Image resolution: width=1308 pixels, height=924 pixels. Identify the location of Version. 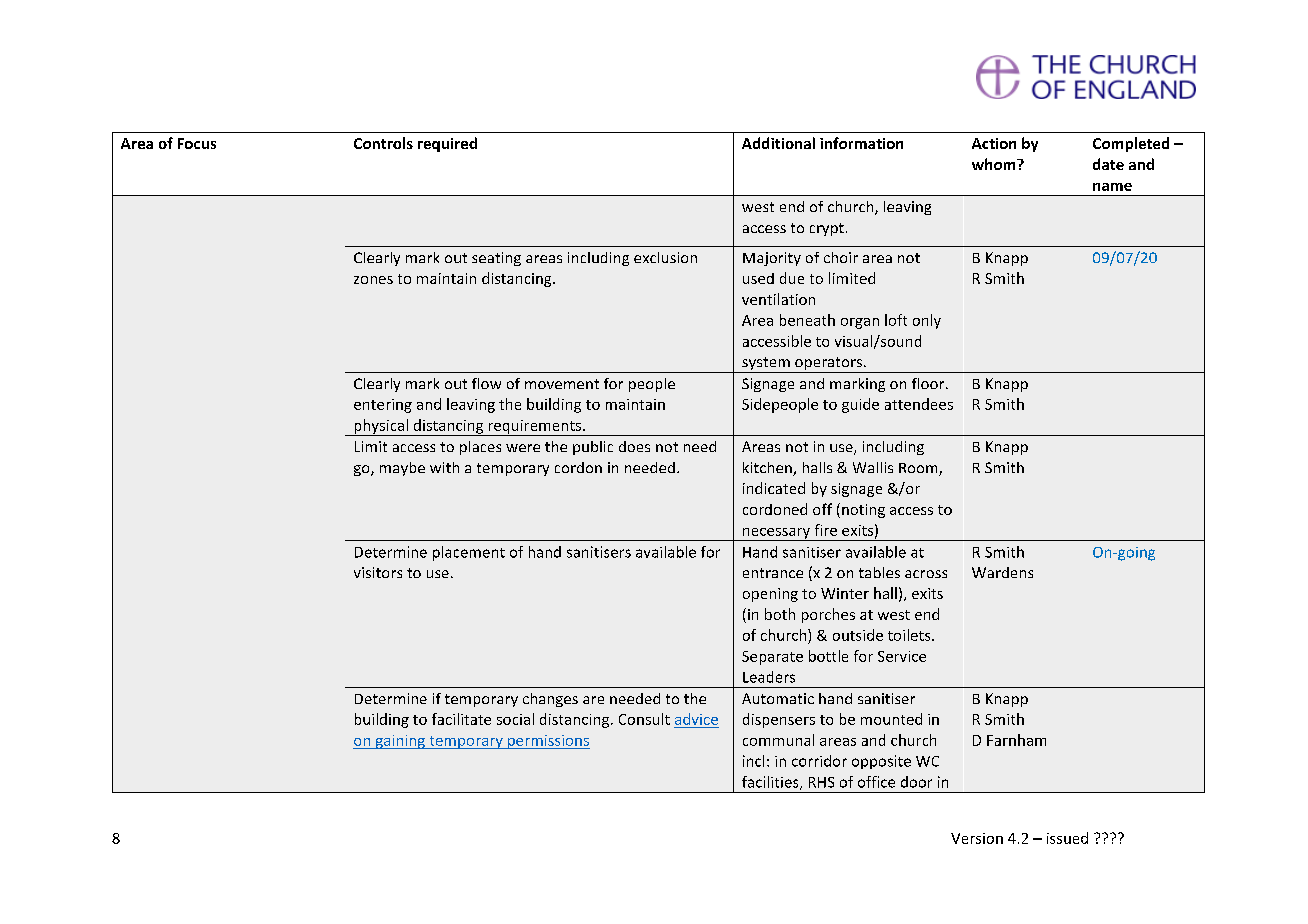
(977, 838).
